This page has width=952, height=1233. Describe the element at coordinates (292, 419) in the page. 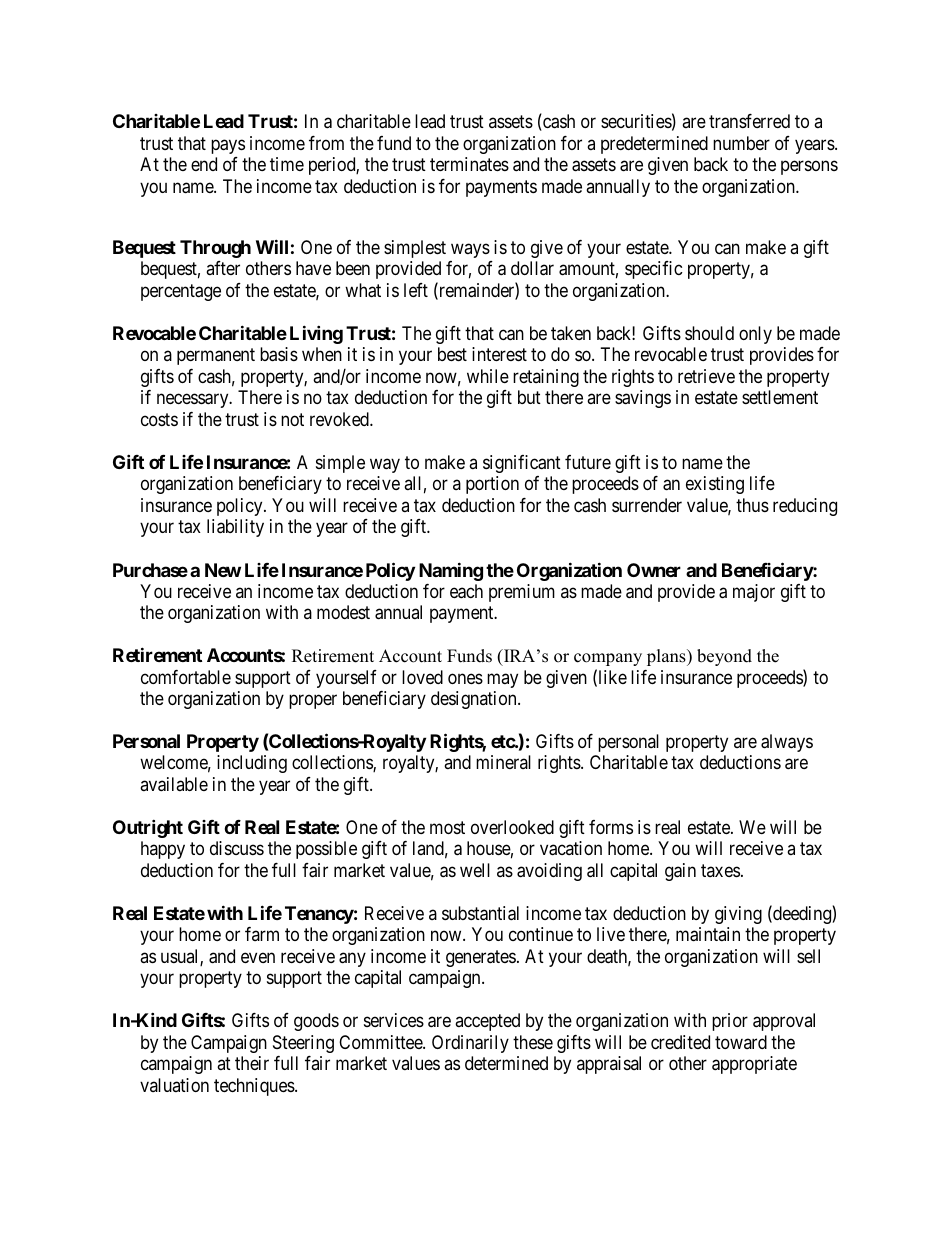

I see `not` at that location.
